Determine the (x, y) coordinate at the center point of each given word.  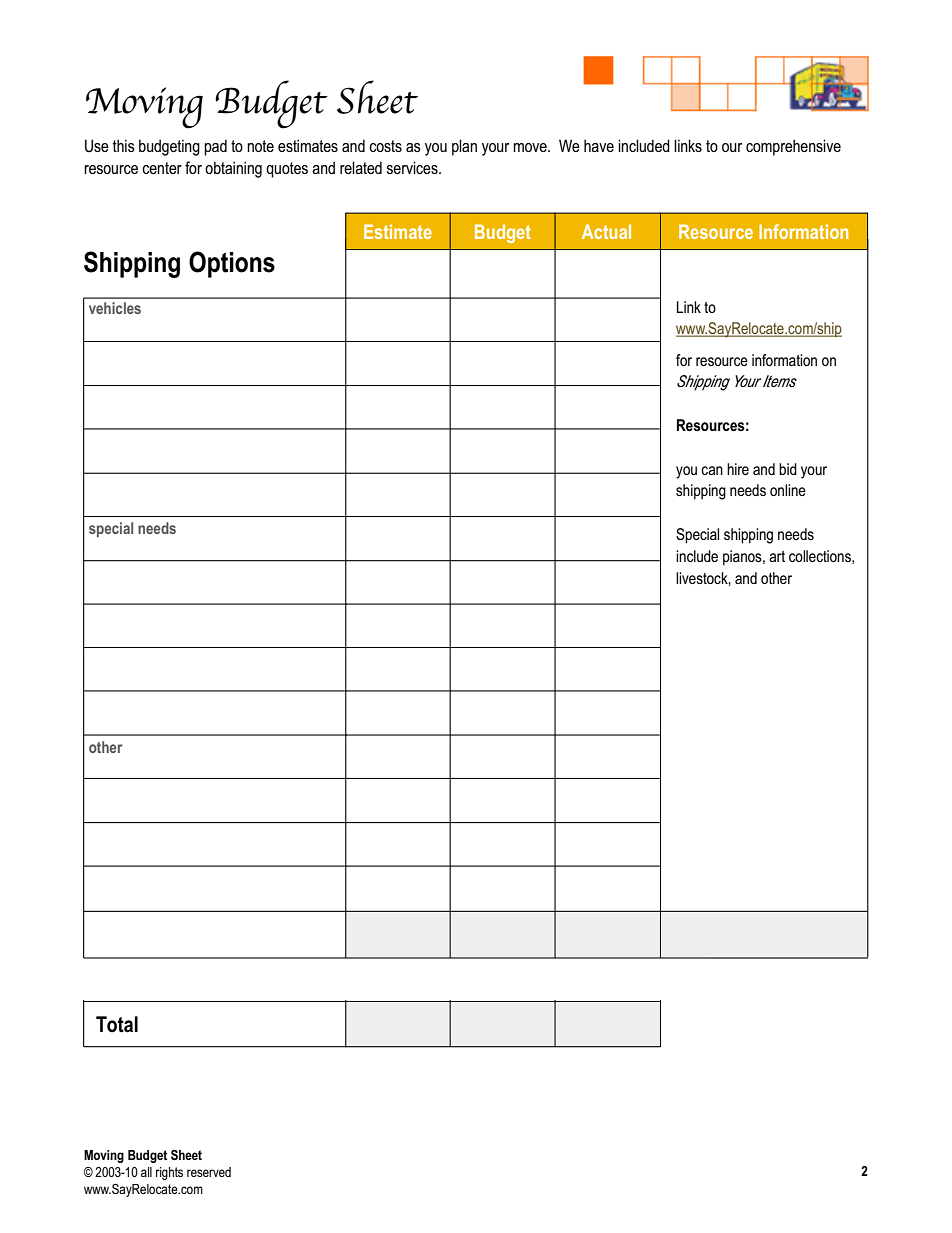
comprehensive (793, 147)
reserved (209, 1172)
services (413, 167)
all (146, 1172)
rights (169, 1173)
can (712, 470)
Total (117, 1024)
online (788, 490)
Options (232, 264)
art (777, 556)
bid (788, 469)
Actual (606, 231)
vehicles (115, 308)
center (162, 168)
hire (738, 469)
